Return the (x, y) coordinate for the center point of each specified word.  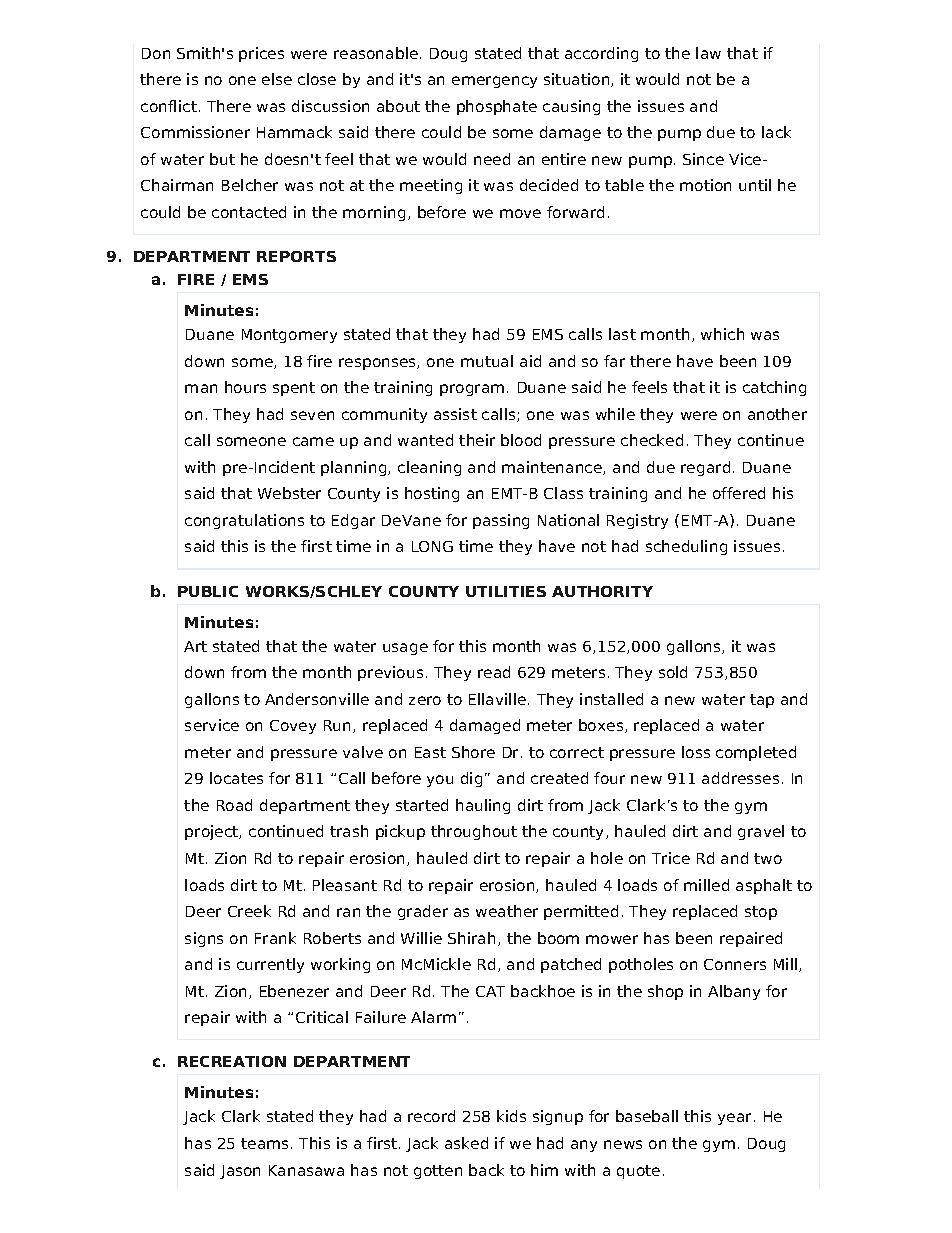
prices (261, 54)
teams (266, 1143)
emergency (494, 82)
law (708, 53)
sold (673, 672)
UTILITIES (506, 591)
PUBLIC (208, 591)
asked (466, 1143)
